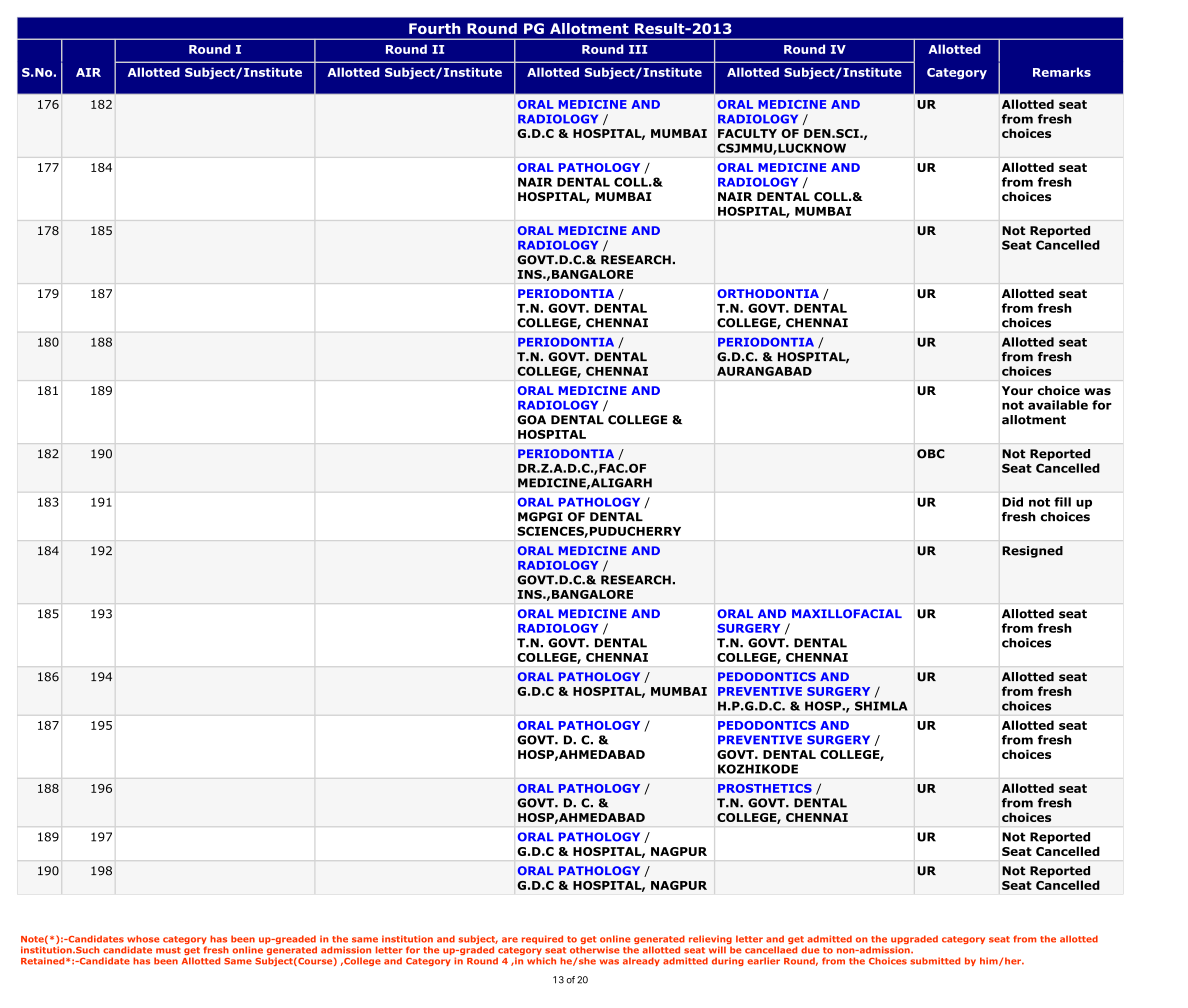  What do you see at coordinates (638, 49) in the screenshot?
I see `III` at bounding box center [638, 49].
